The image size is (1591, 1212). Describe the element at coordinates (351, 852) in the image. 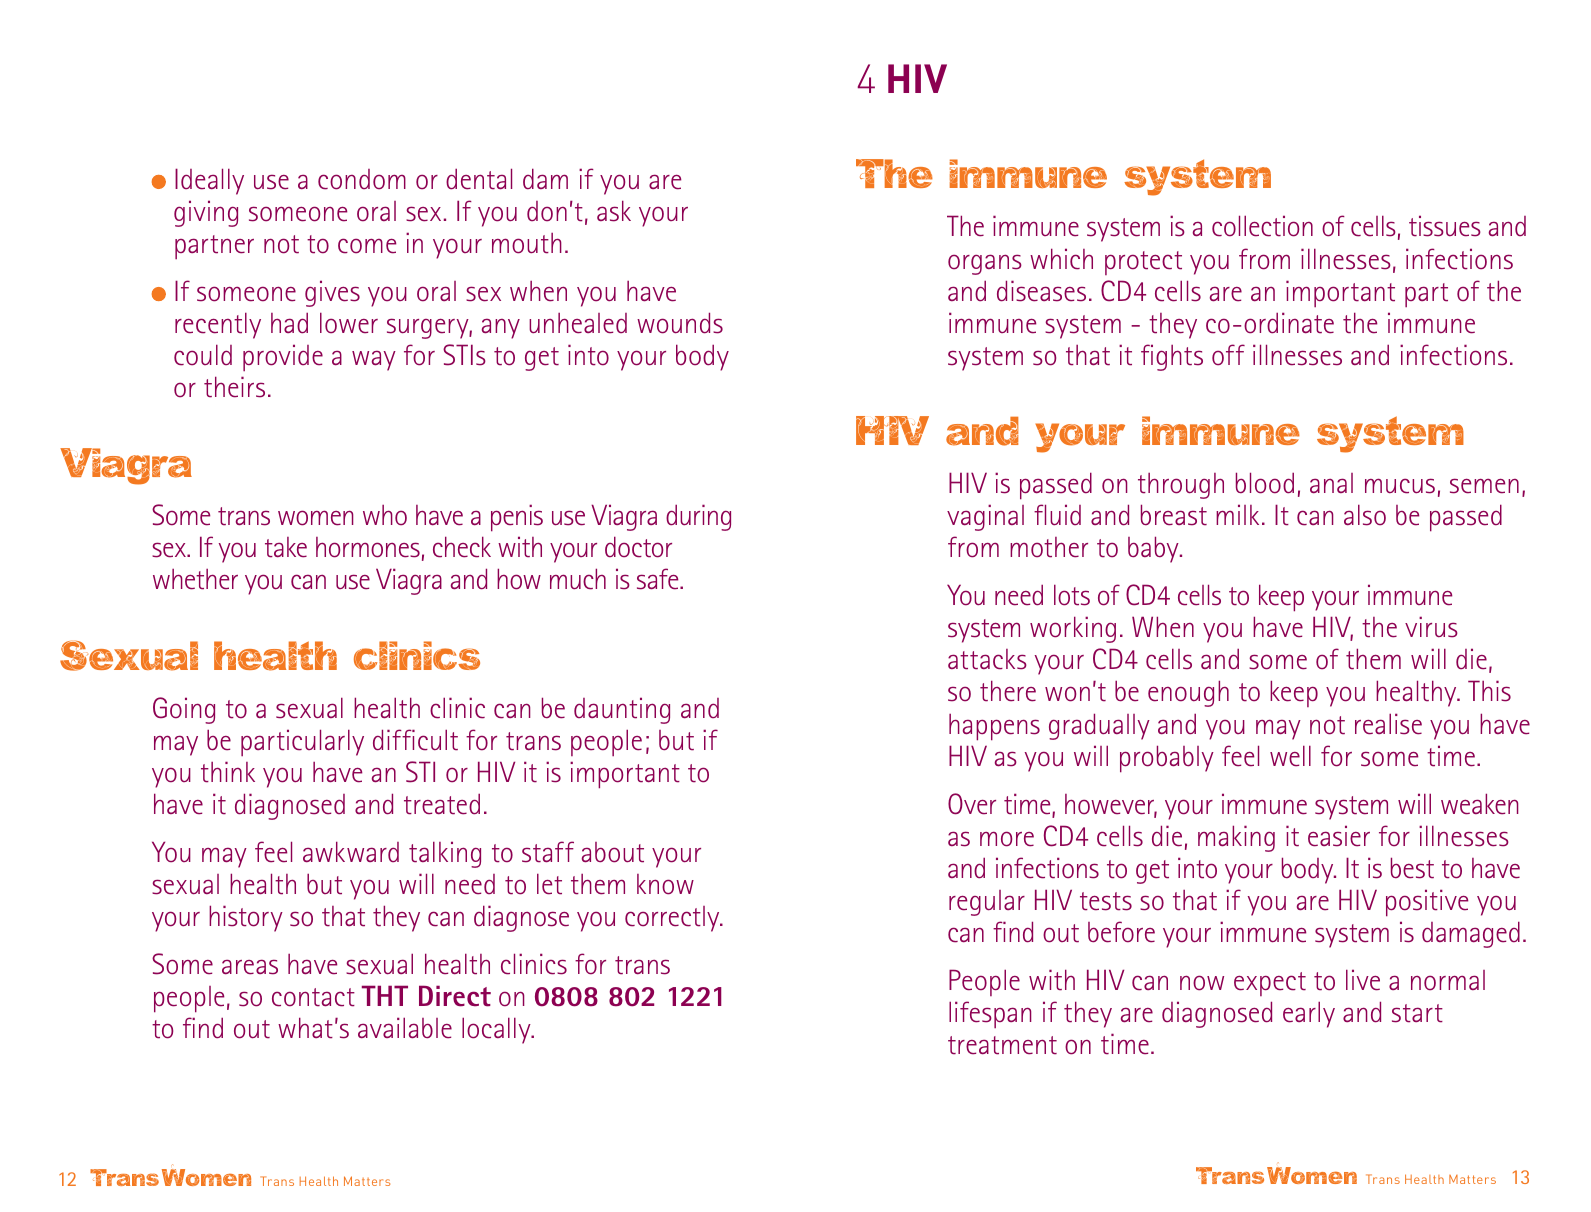

I see `awkward` at that location.
